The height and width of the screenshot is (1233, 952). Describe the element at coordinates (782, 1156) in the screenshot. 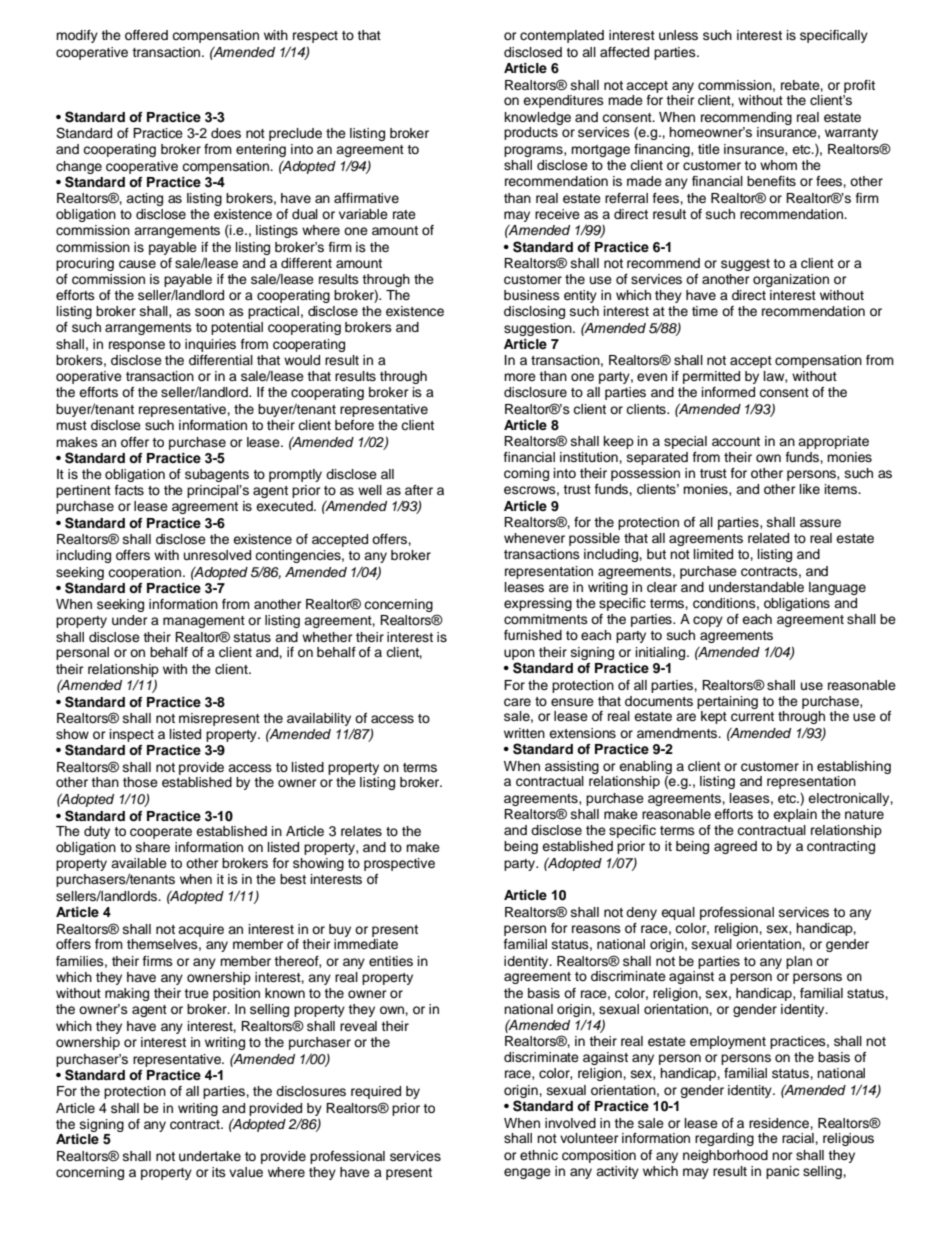

I see `nor` at that location.
